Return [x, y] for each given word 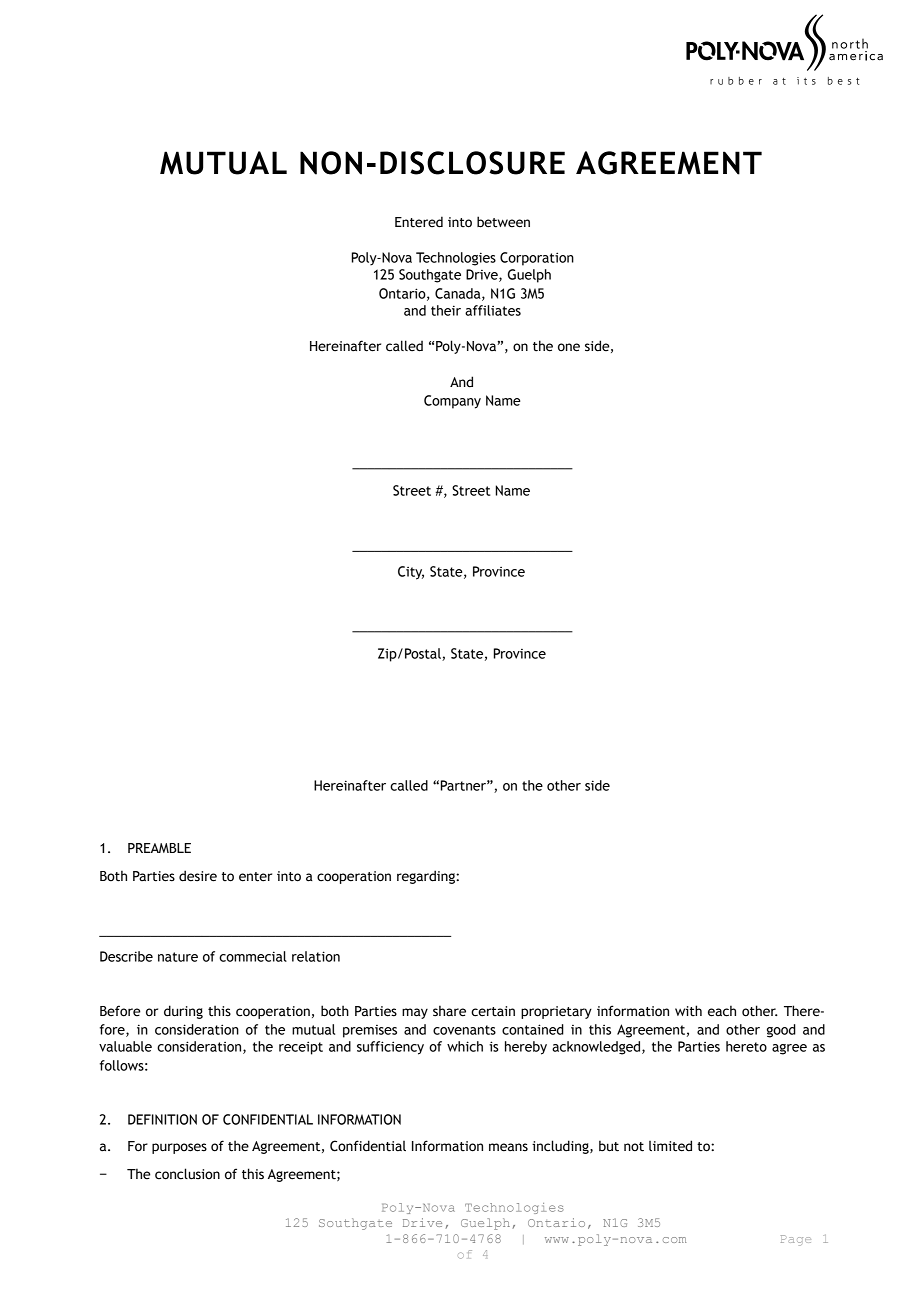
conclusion [187, 1174]
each [722, 1011]
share [449, 1011]
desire [198, 876]
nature [178, 957]
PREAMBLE [159, 848]
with [688, 1010]
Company [452, 402]
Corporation [537, 259]
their [446, 310]
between [503, 222]
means [508, 1147]
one [569, 347]
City [411, 573]
